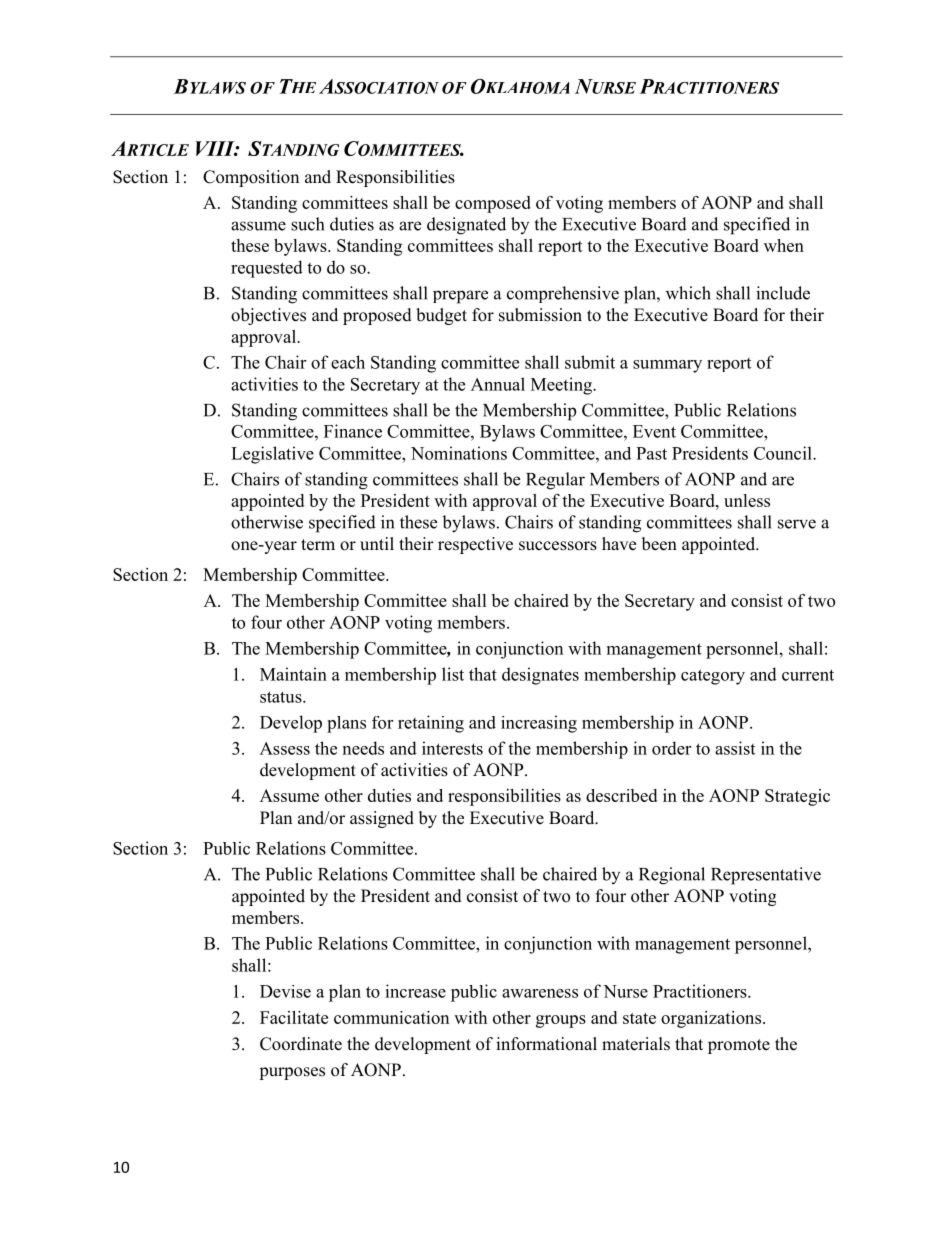  What do you see at coordinates (301, 1044) in the image?
I see `Coordinate` at bounding box center [301, 1044].
